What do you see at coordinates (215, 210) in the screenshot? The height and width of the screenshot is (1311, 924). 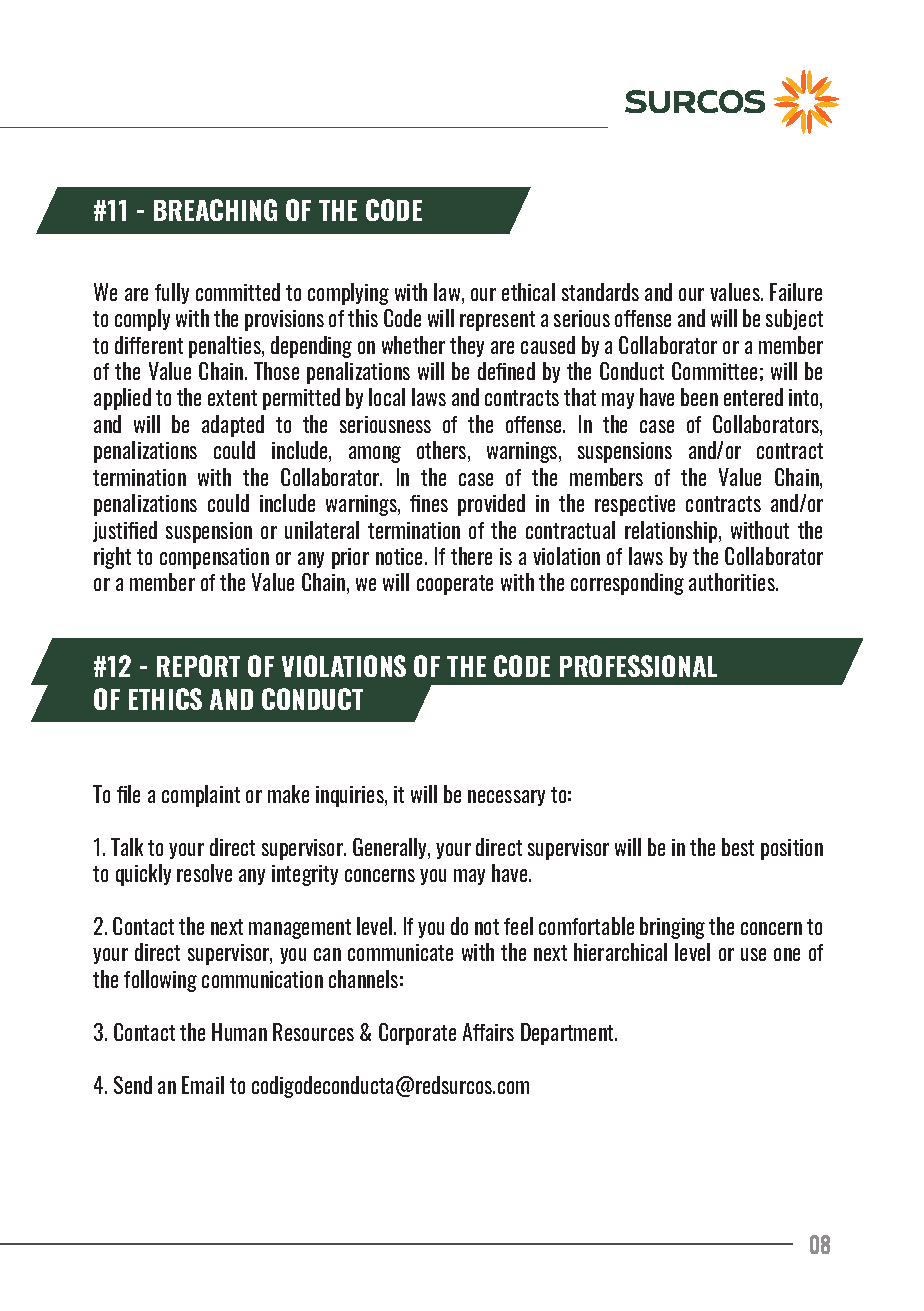 I see `BREACHING` at bounding box center [215, 210].
